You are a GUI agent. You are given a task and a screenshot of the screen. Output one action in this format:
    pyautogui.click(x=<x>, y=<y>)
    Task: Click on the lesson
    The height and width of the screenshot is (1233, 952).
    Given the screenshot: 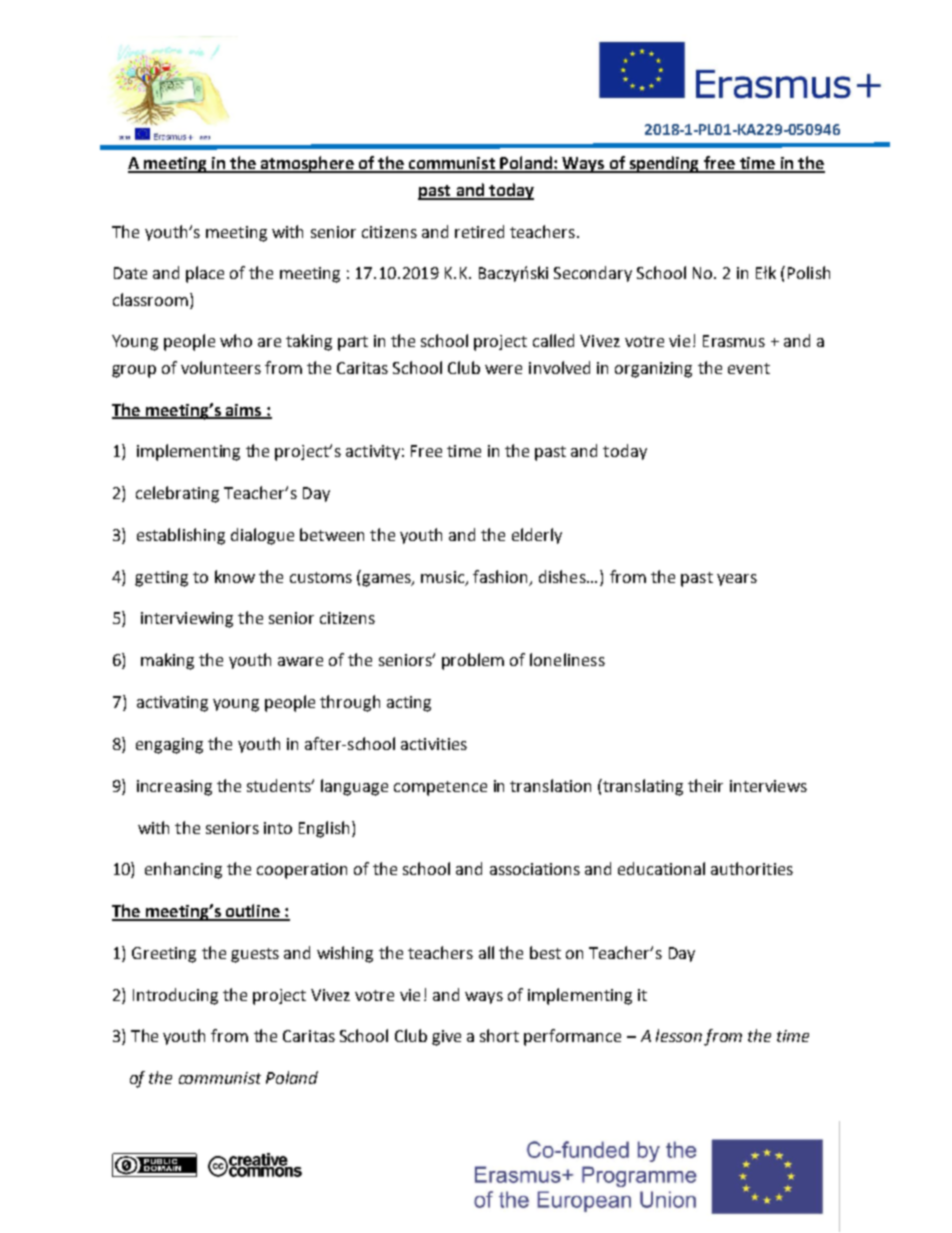 What is the action you would take?
    pyautogui.click(x=679, y=1035)
